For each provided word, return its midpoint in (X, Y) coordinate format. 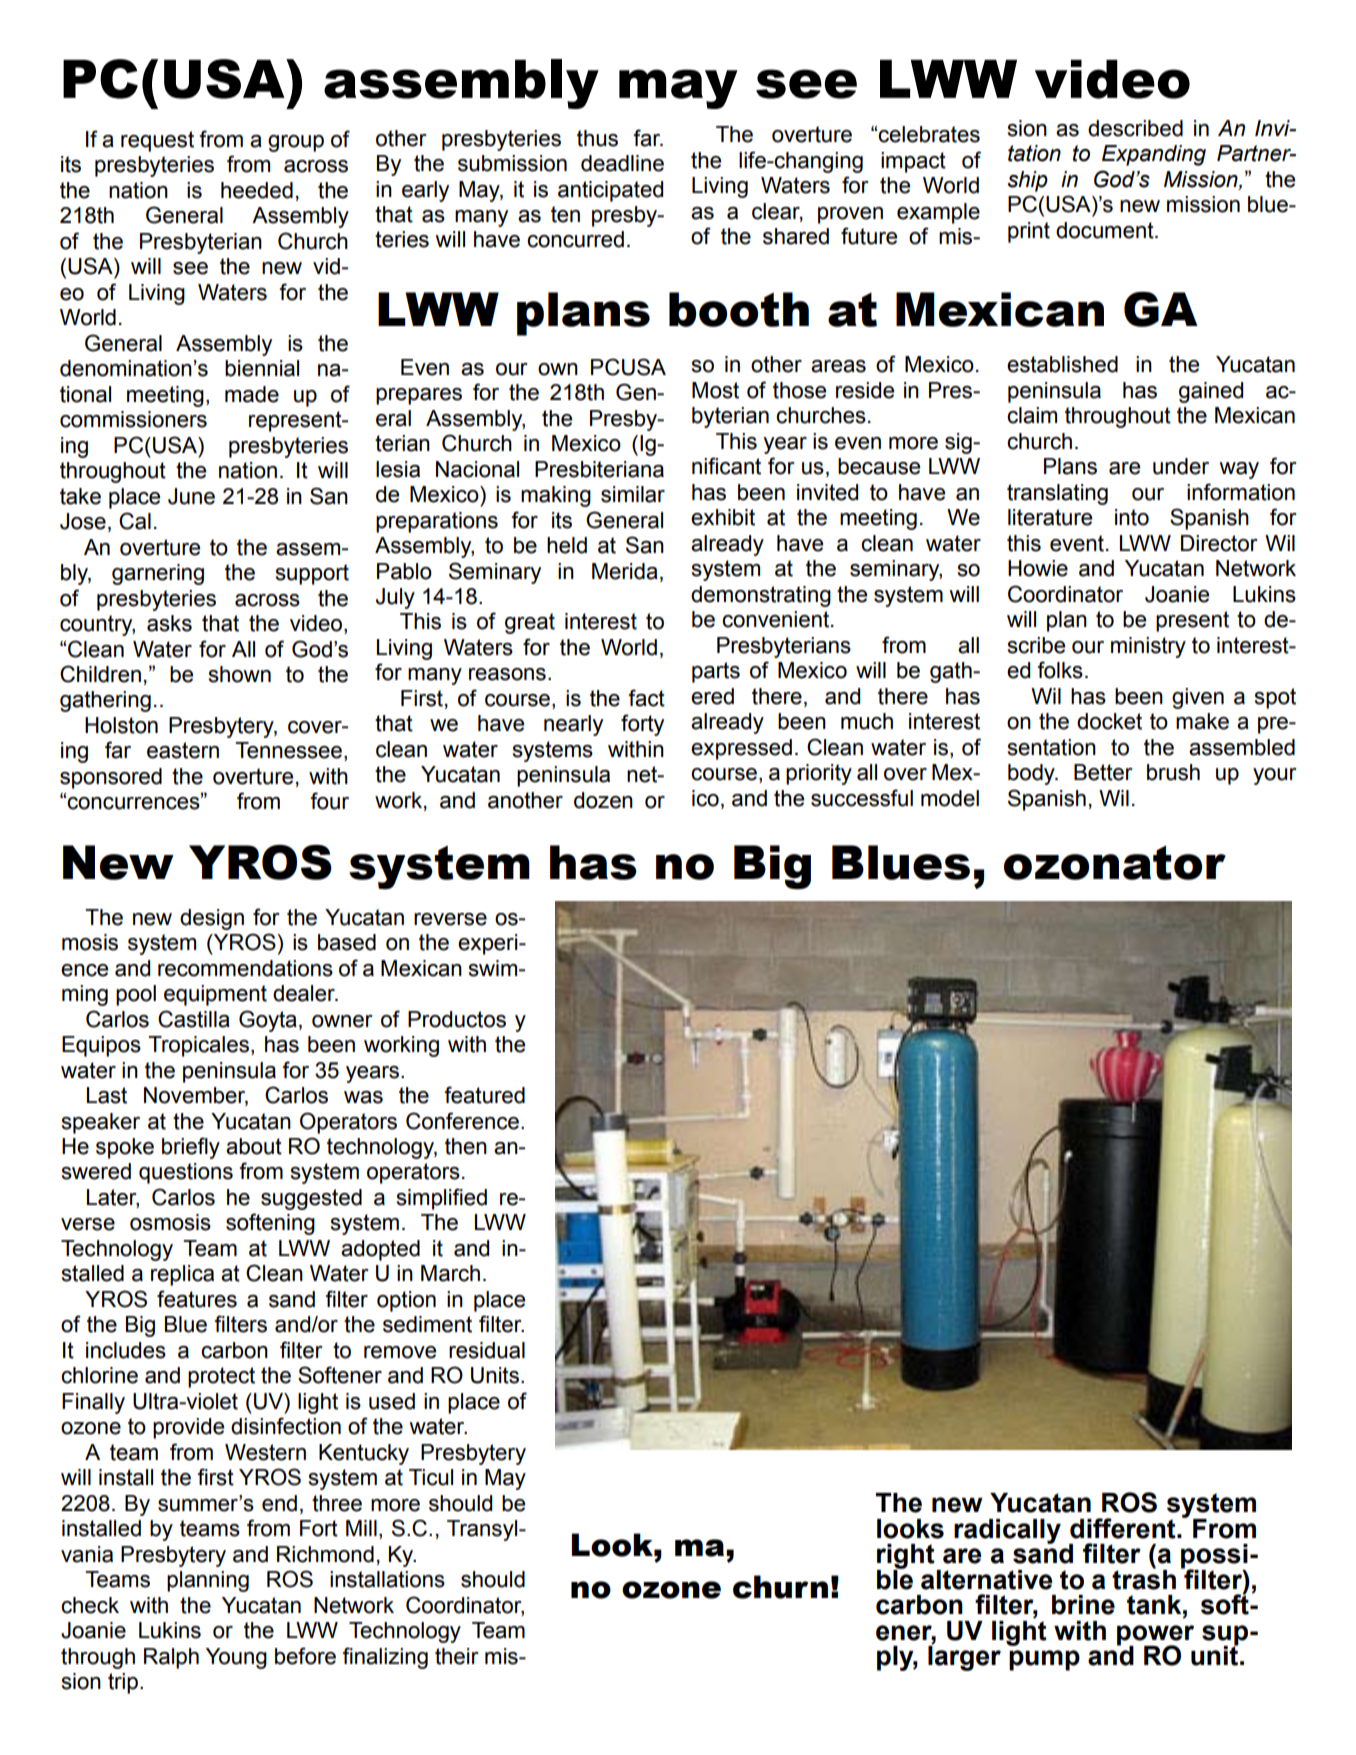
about (254, 1146)
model (950, 798)
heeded (257, 190)
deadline (622, 163)
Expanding (1154, 155)
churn (780, 1587)
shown (240, 674)
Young (236, 1658)
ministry (1148, 647)
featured (484, 1095)
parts (716, 672)
